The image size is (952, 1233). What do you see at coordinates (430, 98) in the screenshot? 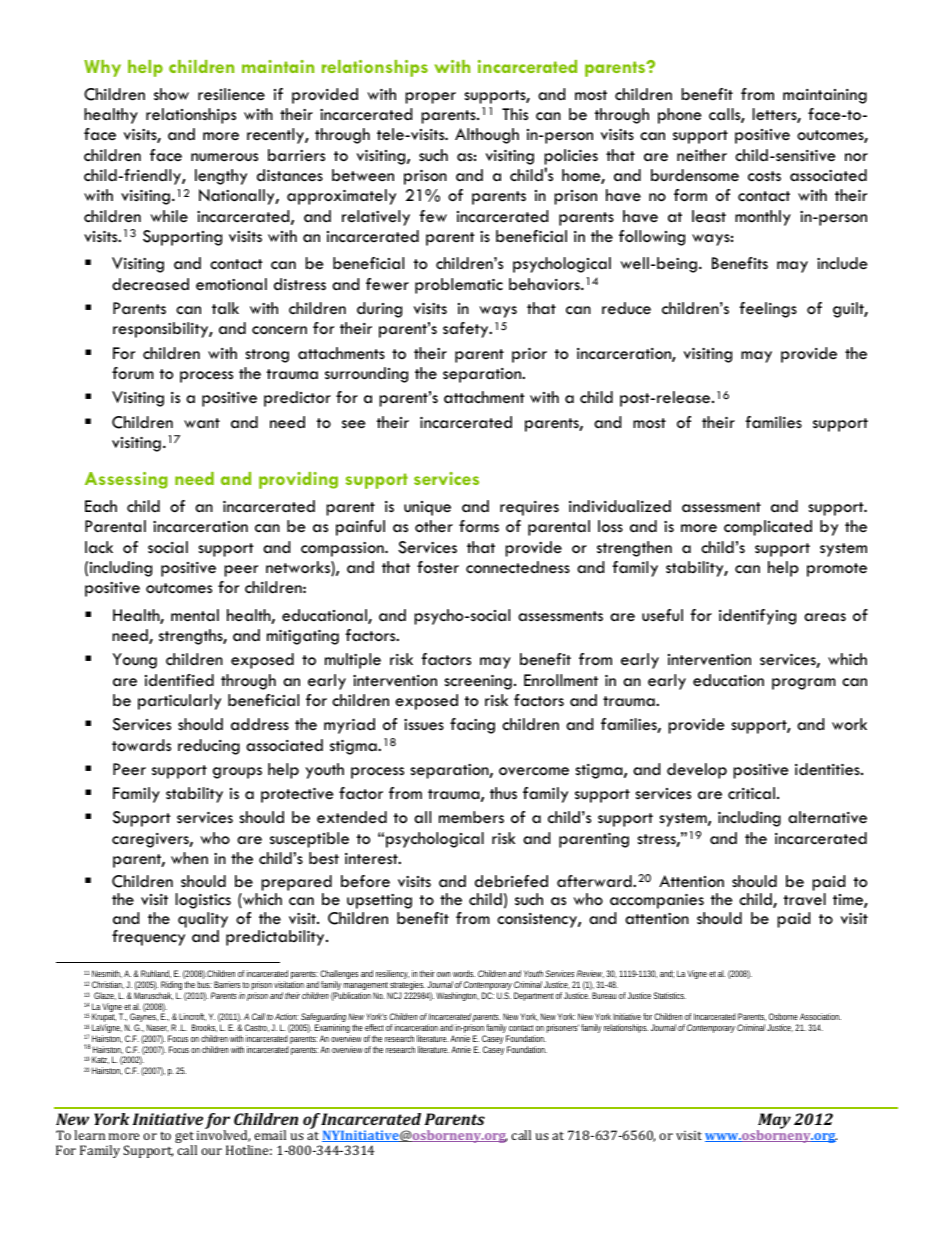
I see `proper` at bounding box center [430, 98].
